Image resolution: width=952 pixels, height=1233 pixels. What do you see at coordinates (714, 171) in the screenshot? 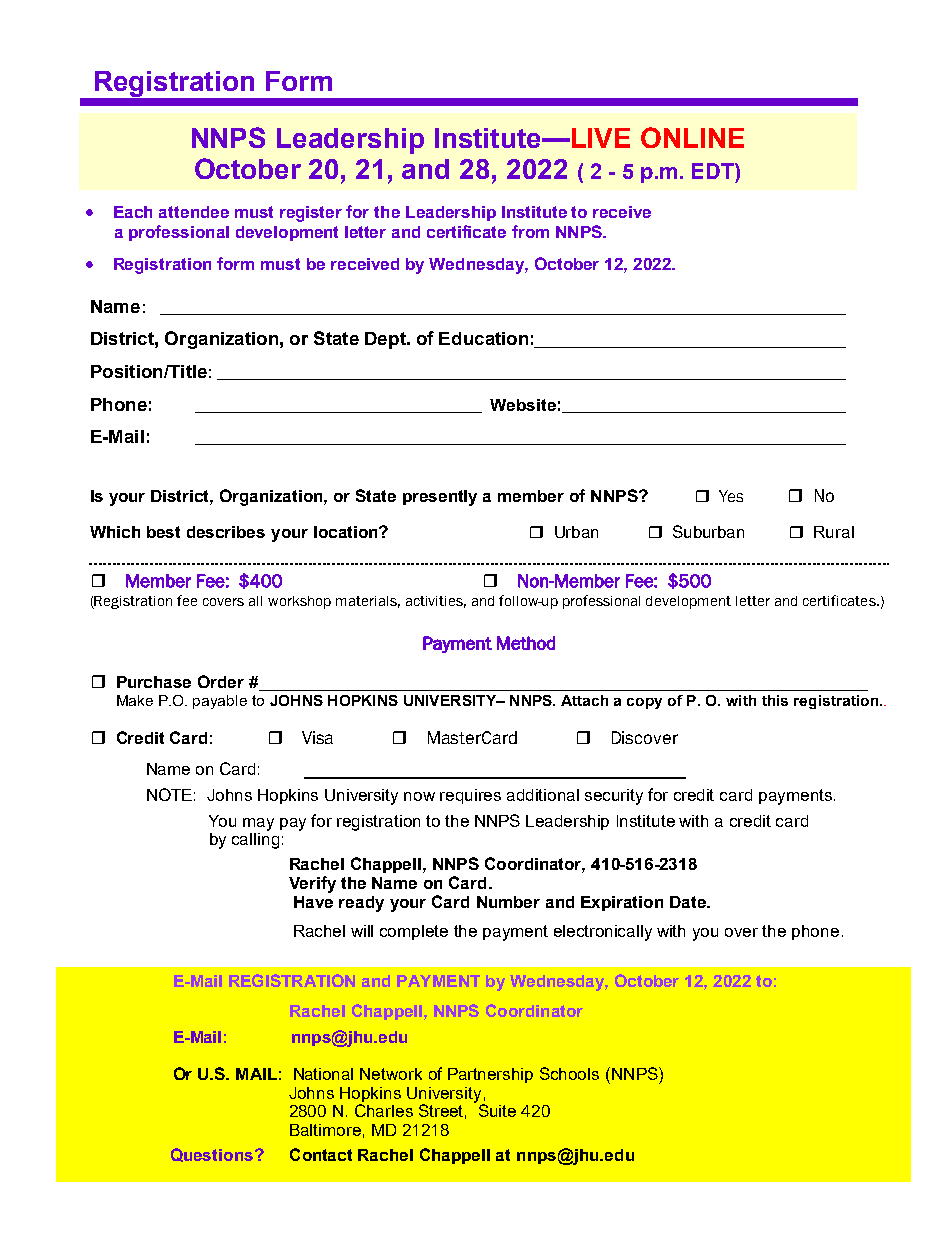
I see `EDT` at bounding box center [714, 171].
